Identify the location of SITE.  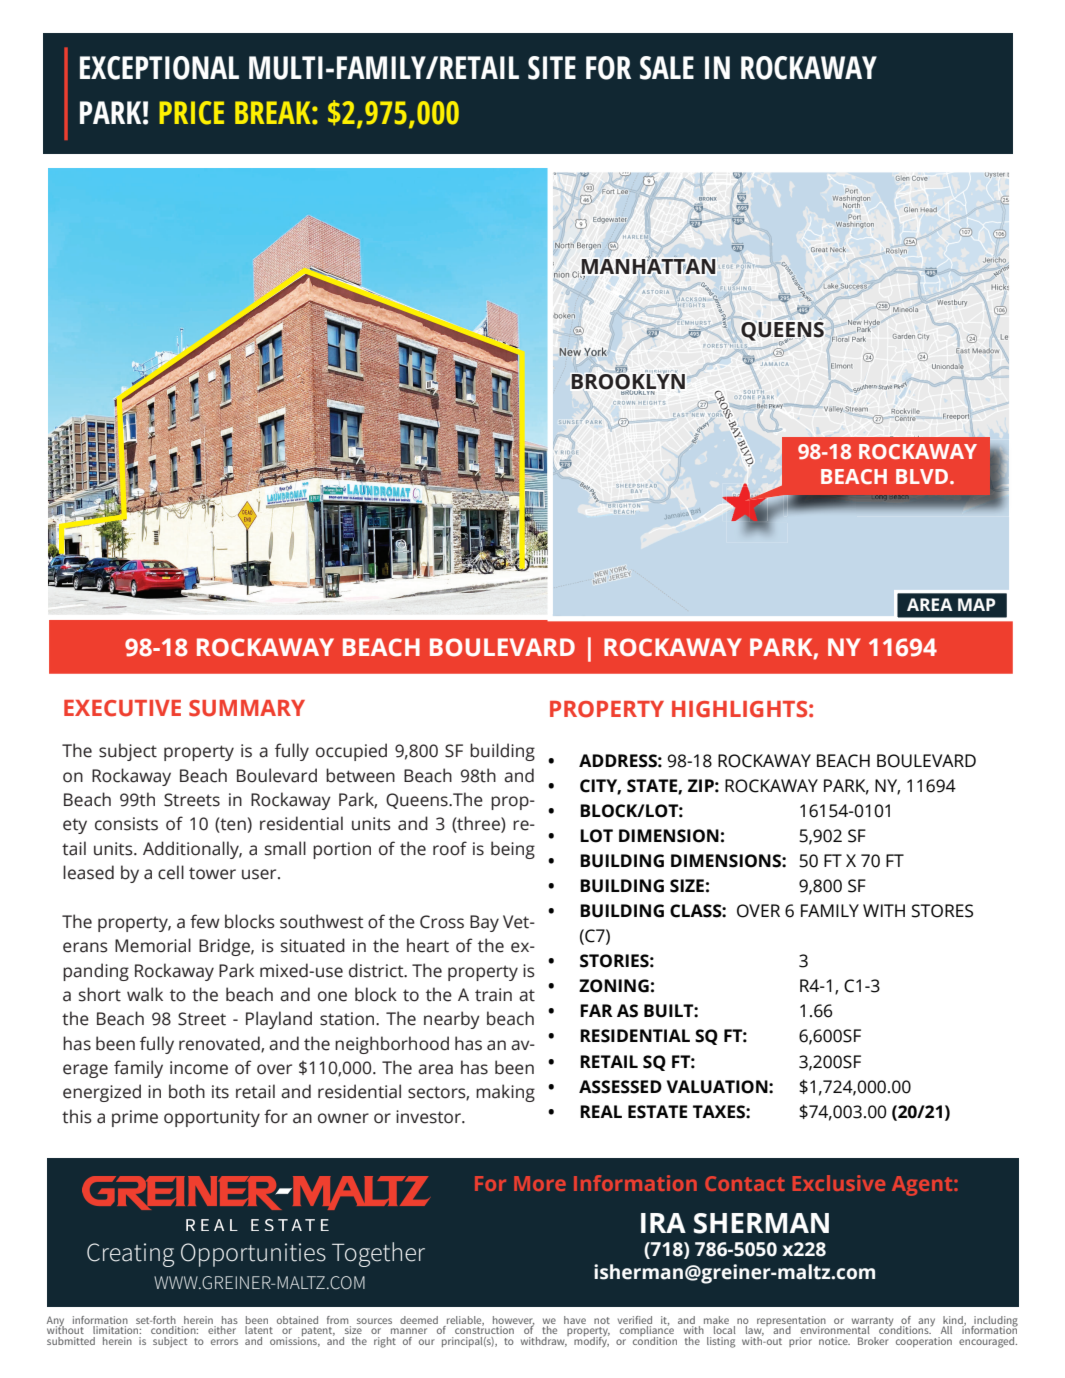
(552, 68).
